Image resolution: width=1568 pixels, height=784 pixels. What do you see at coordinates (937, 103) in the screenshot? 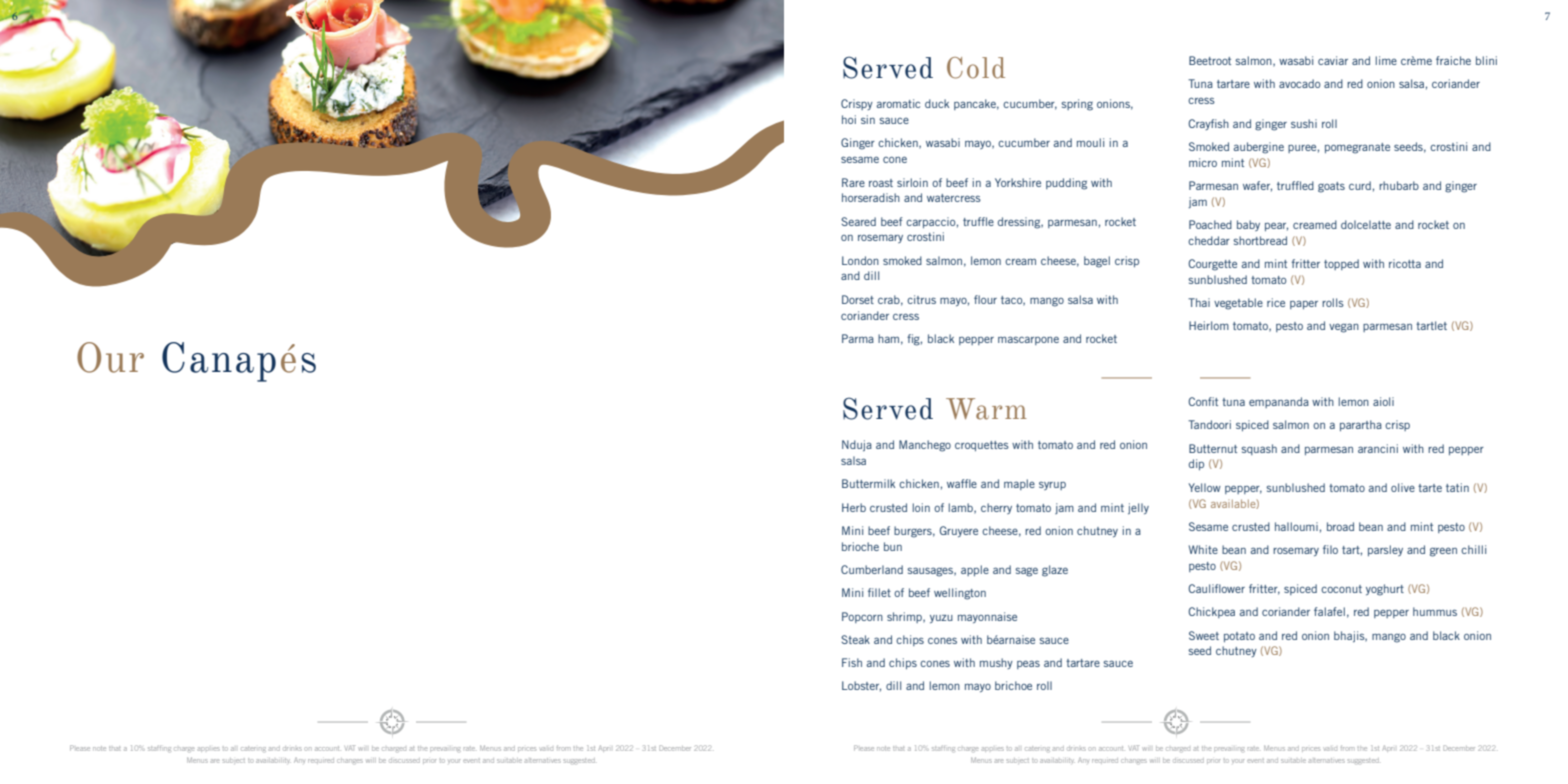
I see `duck` at bounding box center [937, 103].
